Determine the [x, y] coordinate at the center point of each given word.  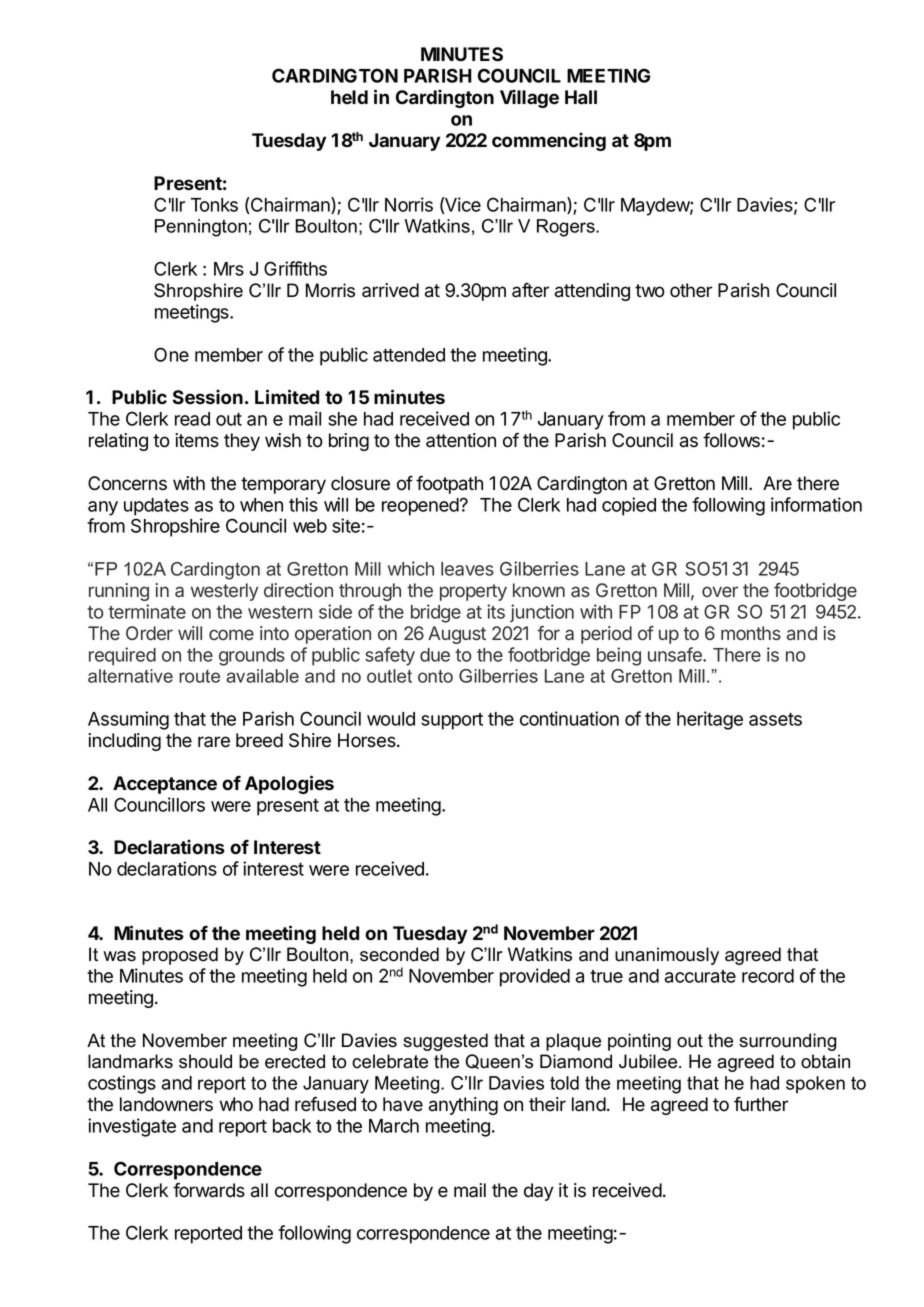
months [751, 633]
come [231, 634]
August [457, 635]
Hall [581, 97]
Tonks [214, 205]
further [761, 1104]
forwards [209, 1190]
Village [529, 98]
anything [463, 1106]
